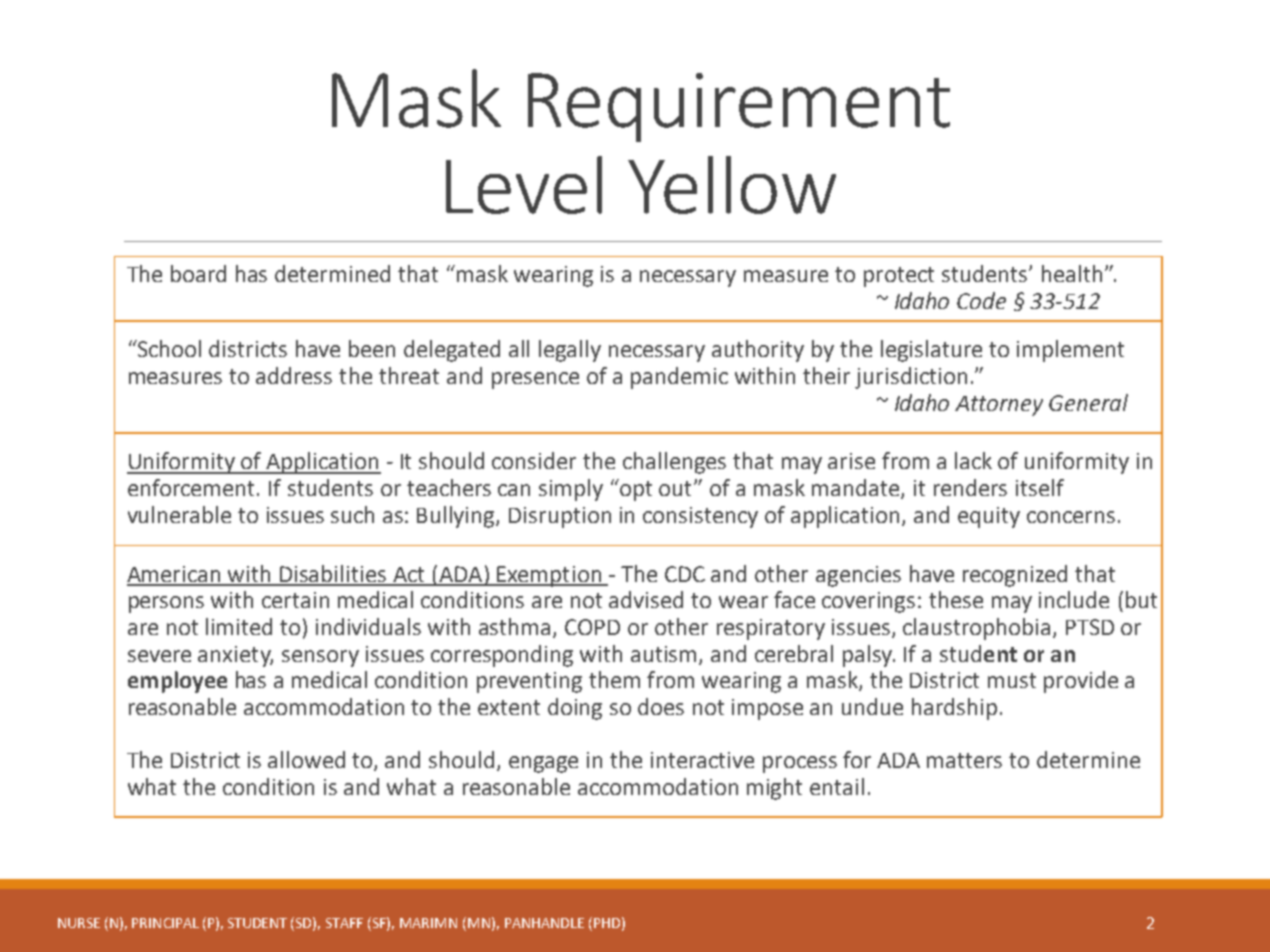 The image size is (1270, 952). Describe the element at coordinates (524, 185) in the screenshot. I see `Level` at that location.
